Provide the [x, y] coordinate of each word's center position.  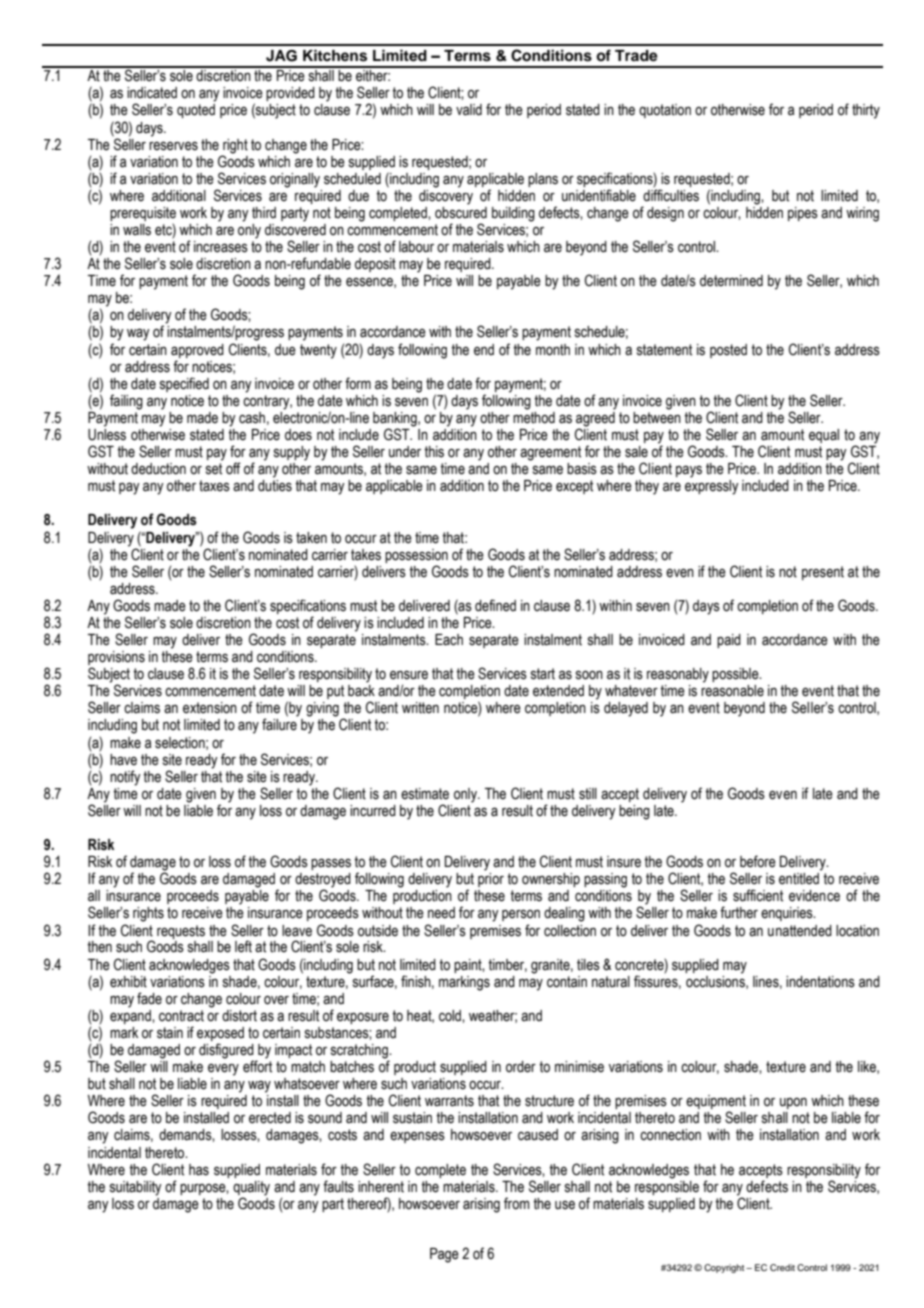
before [758, 861]
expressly [712, 487]
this [434, 452]
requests [181, 932]
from [517, 1203]
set [214, 469]
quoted [196, 111]
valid [469, 110]
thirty [866, 111]
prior [491, 880]
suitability [136, 1188]
